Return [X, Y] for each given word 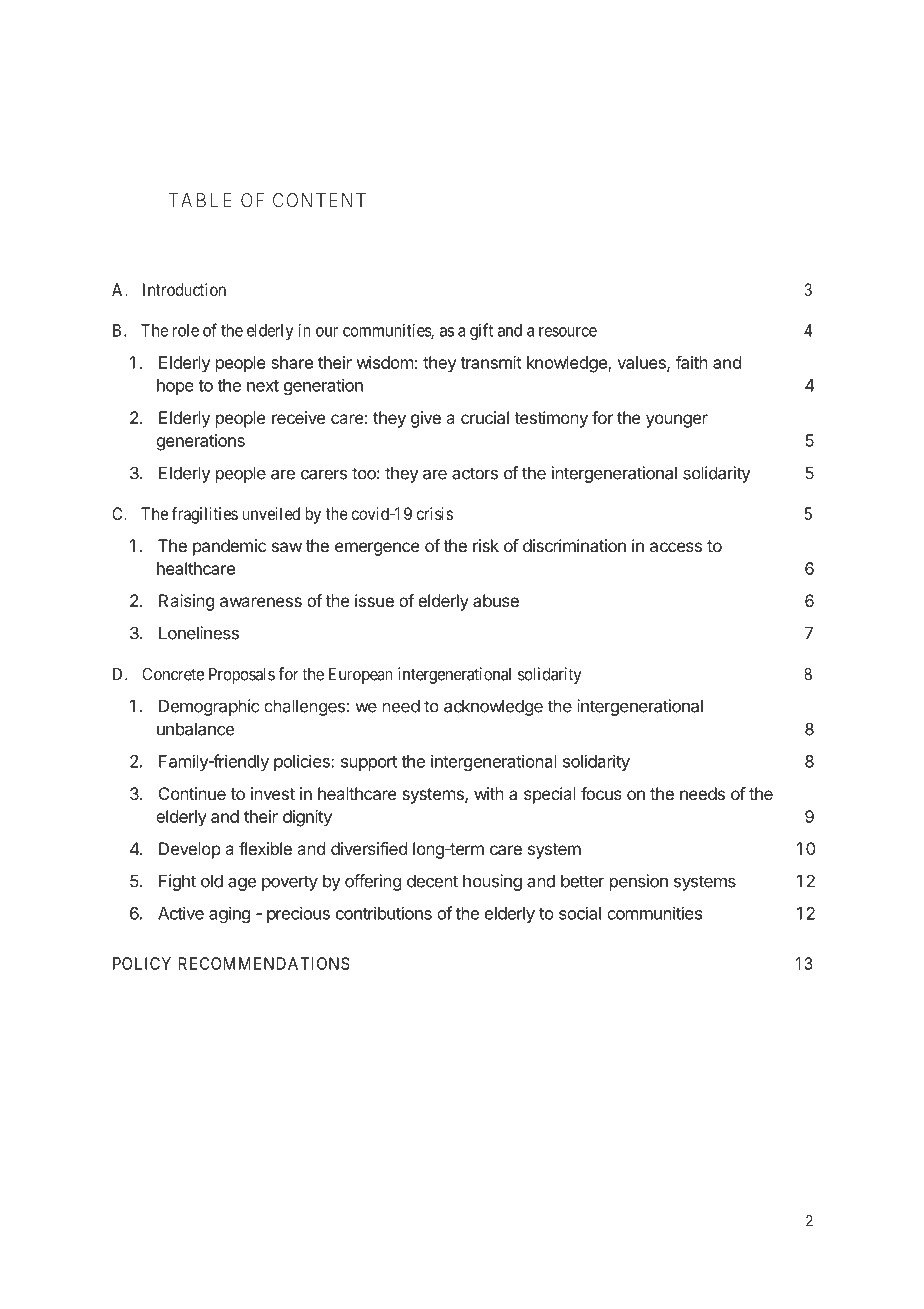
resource [568, 332]
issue [374, 600]
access [676, 547]
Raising [186, 602]
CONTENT [319, 200]
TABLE [199, 200]
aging [229, 914]
